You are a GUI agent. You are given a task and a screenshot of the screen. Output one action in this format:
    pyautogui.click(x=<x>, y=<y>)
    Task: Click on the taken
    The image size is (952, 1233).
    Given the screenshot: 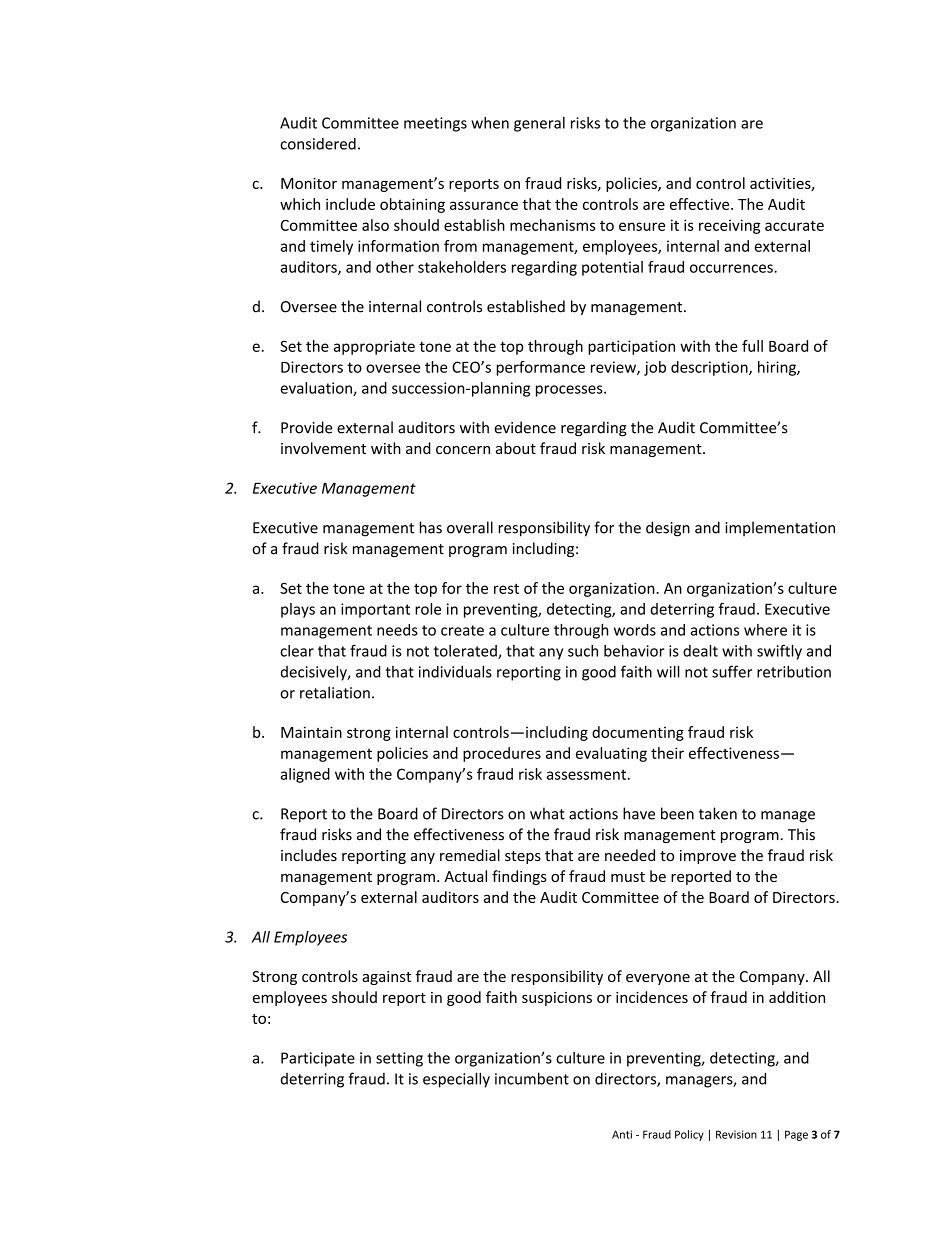 What is the action you would take?
    pyautogui.click(x=718, y=813)
